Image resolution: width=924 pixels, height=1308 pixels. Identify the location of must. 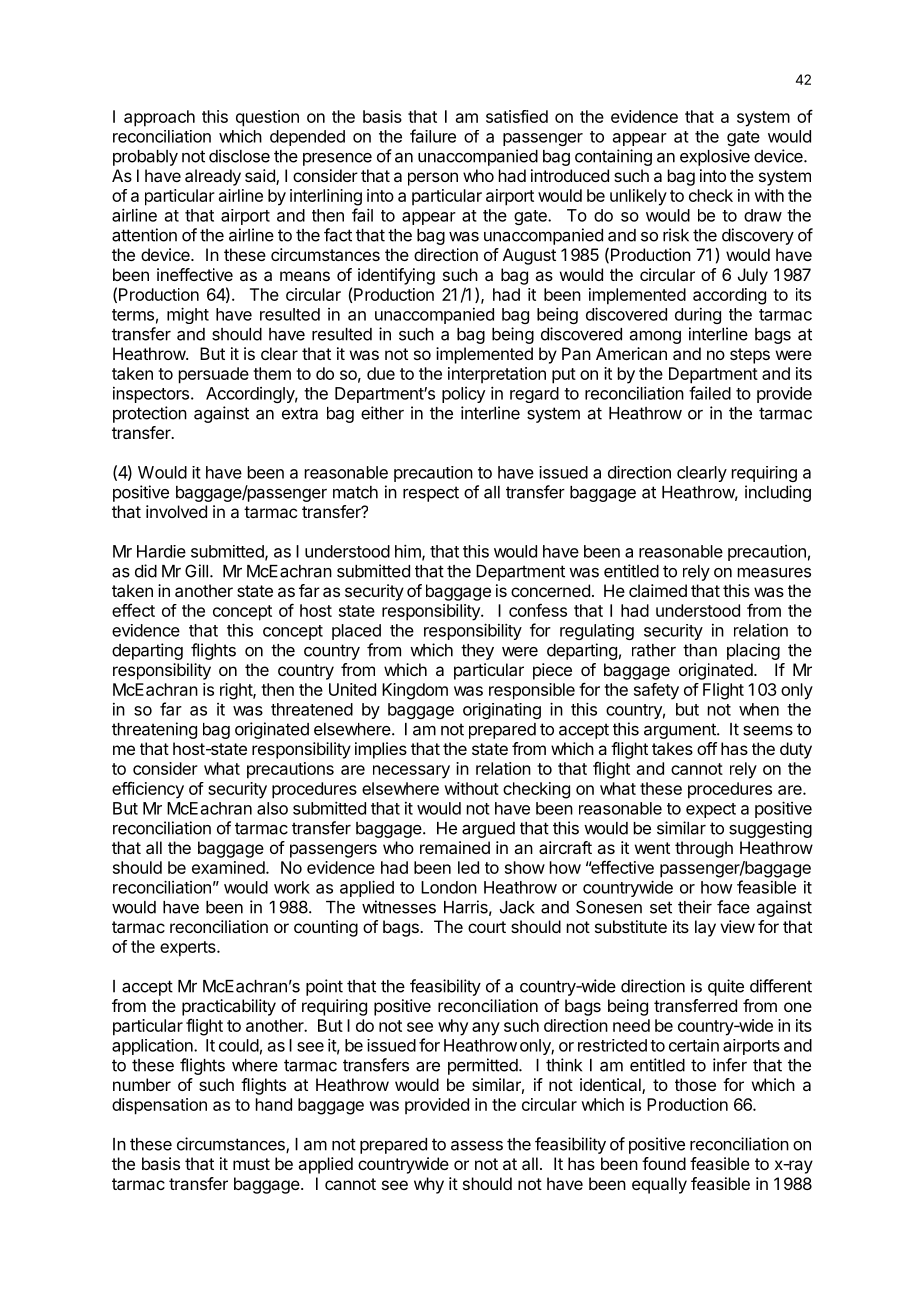
(251, 1164).
